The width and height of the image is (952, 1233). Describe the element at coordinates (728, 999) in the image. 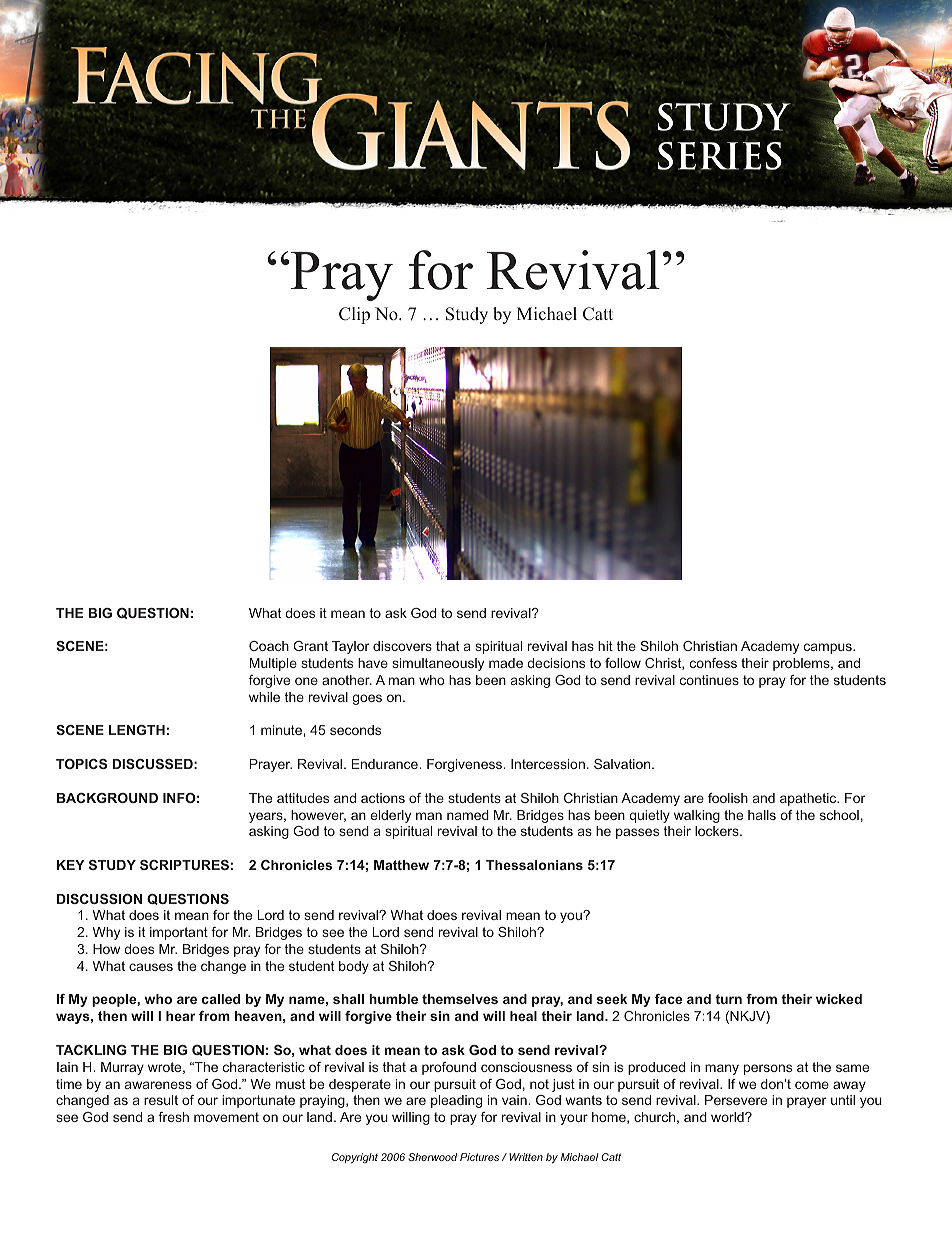

I see `turn` at that location.
